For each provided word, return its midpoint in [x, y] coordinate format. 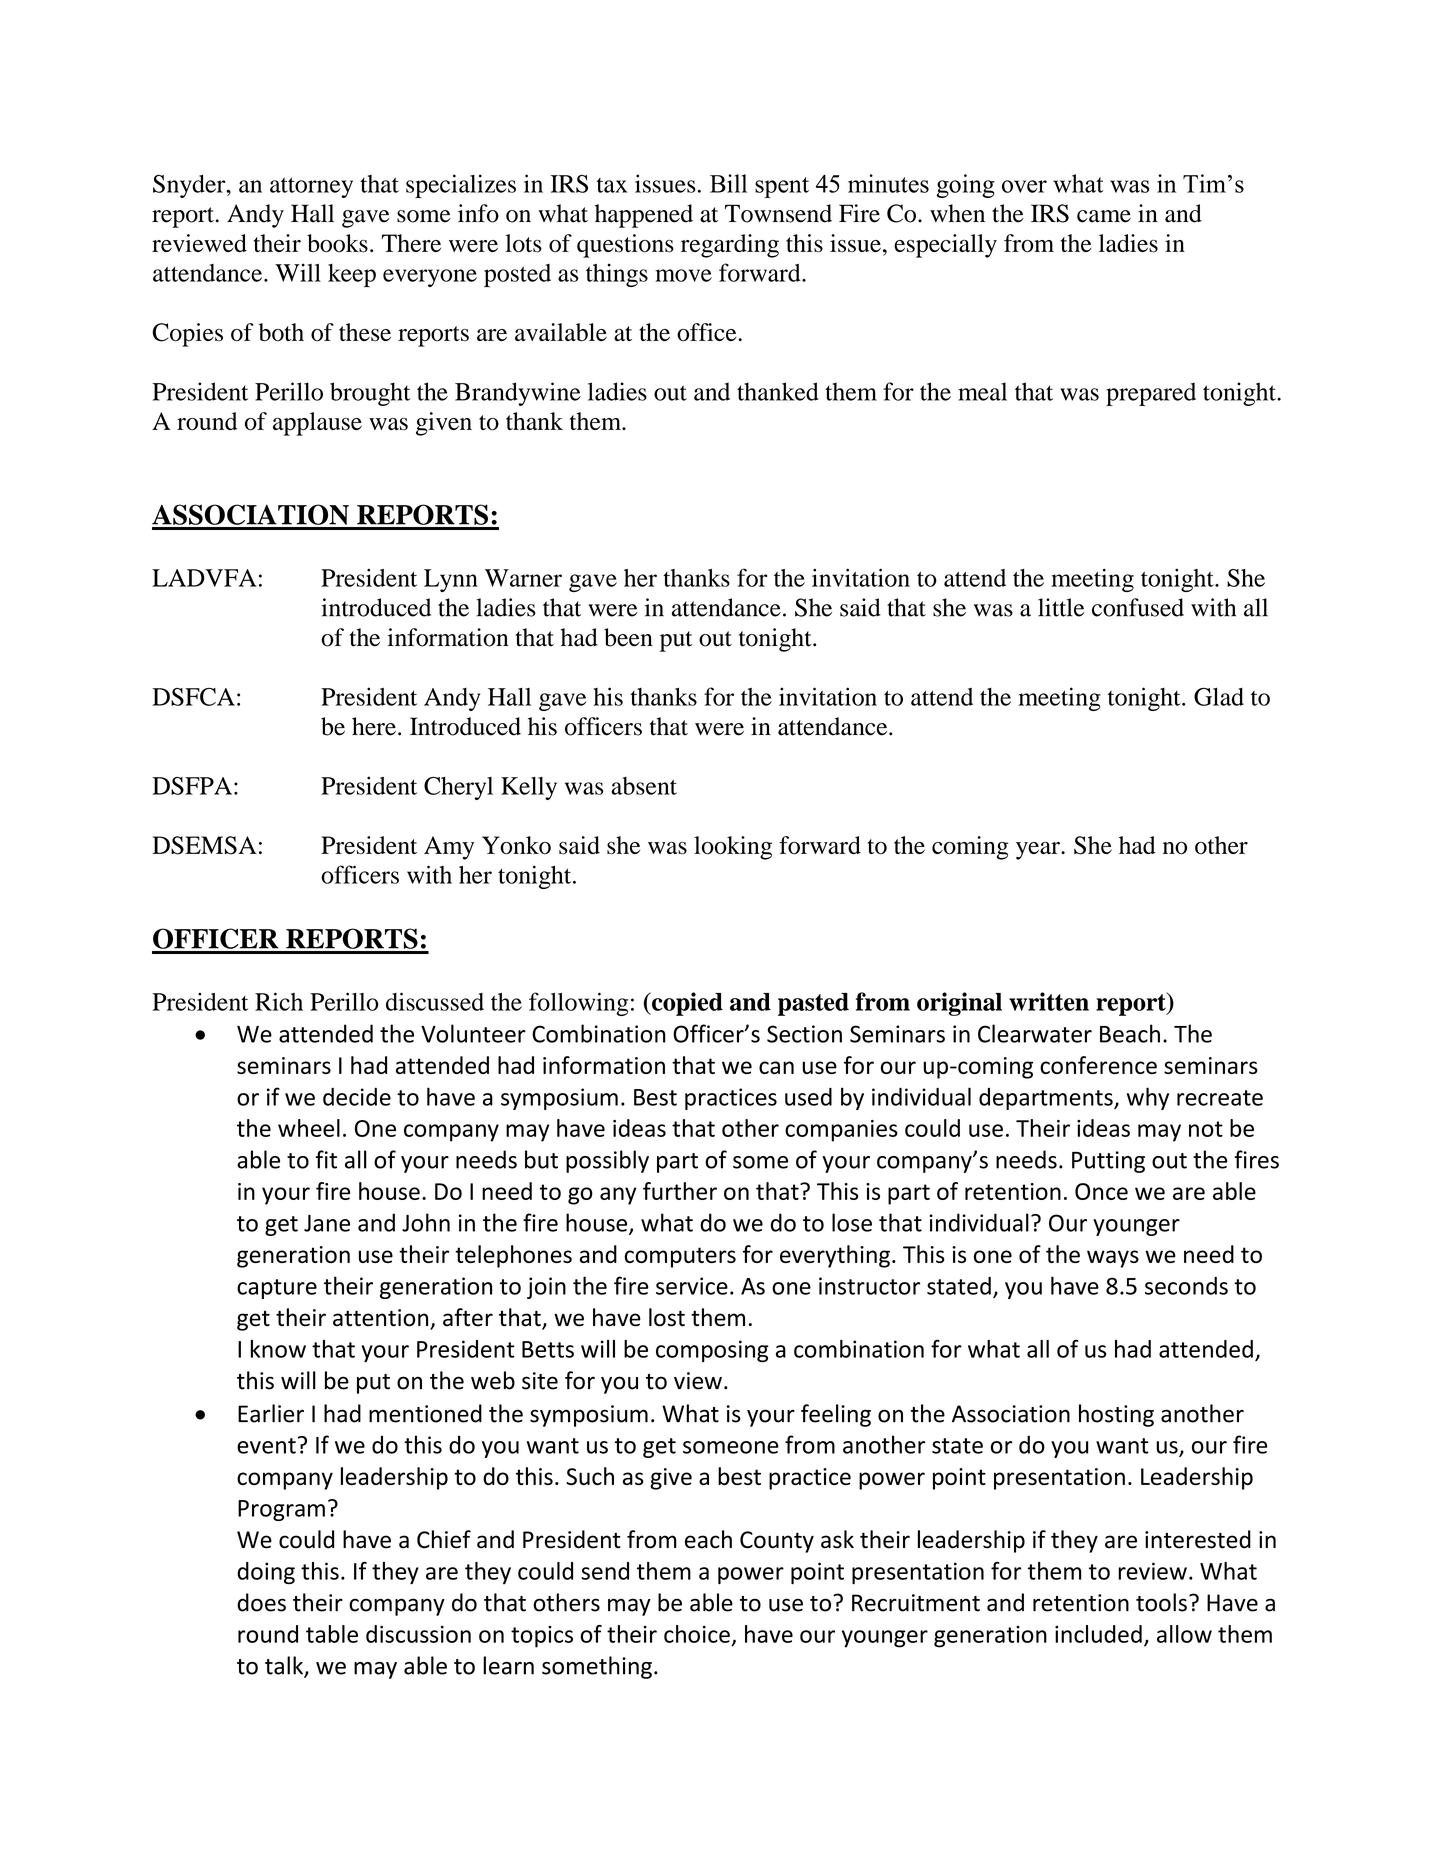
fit [326, 1159]
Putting [1108, 1162]
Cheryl [458, 788]
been [628, 637]
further [680, 1191]
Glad [1219, 697]
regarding [730, 246]
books [337, 243]
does [261, 1602]
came [1104, 216]
